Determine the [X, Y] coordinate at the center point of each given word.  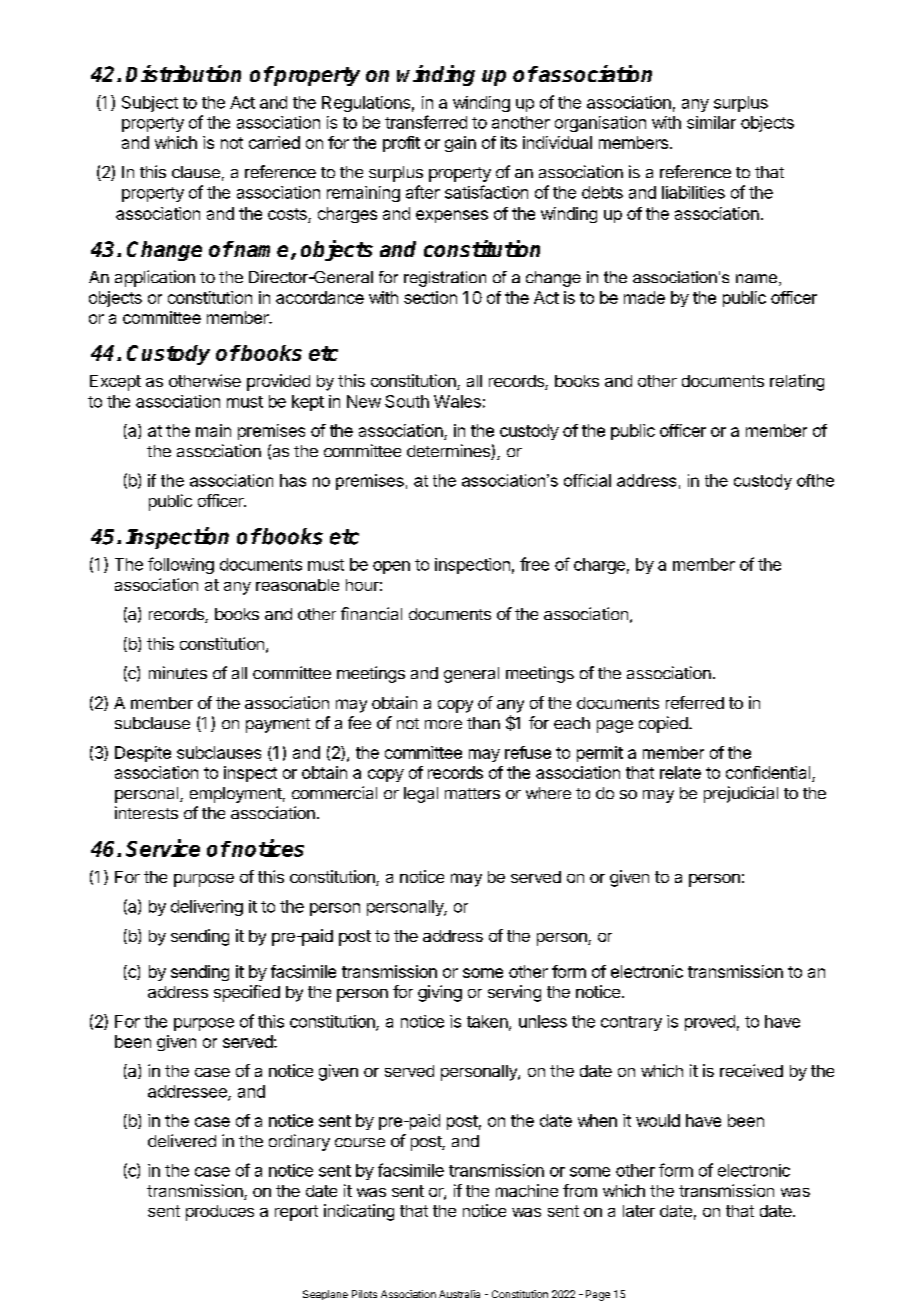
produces [220, 1213]
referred [695, 702]
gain [460, 144]
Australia [459, 1294]
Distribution [183, 73]
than [483, 723]
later [639, 1211]
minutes [178, 672]
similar [711, 122]
